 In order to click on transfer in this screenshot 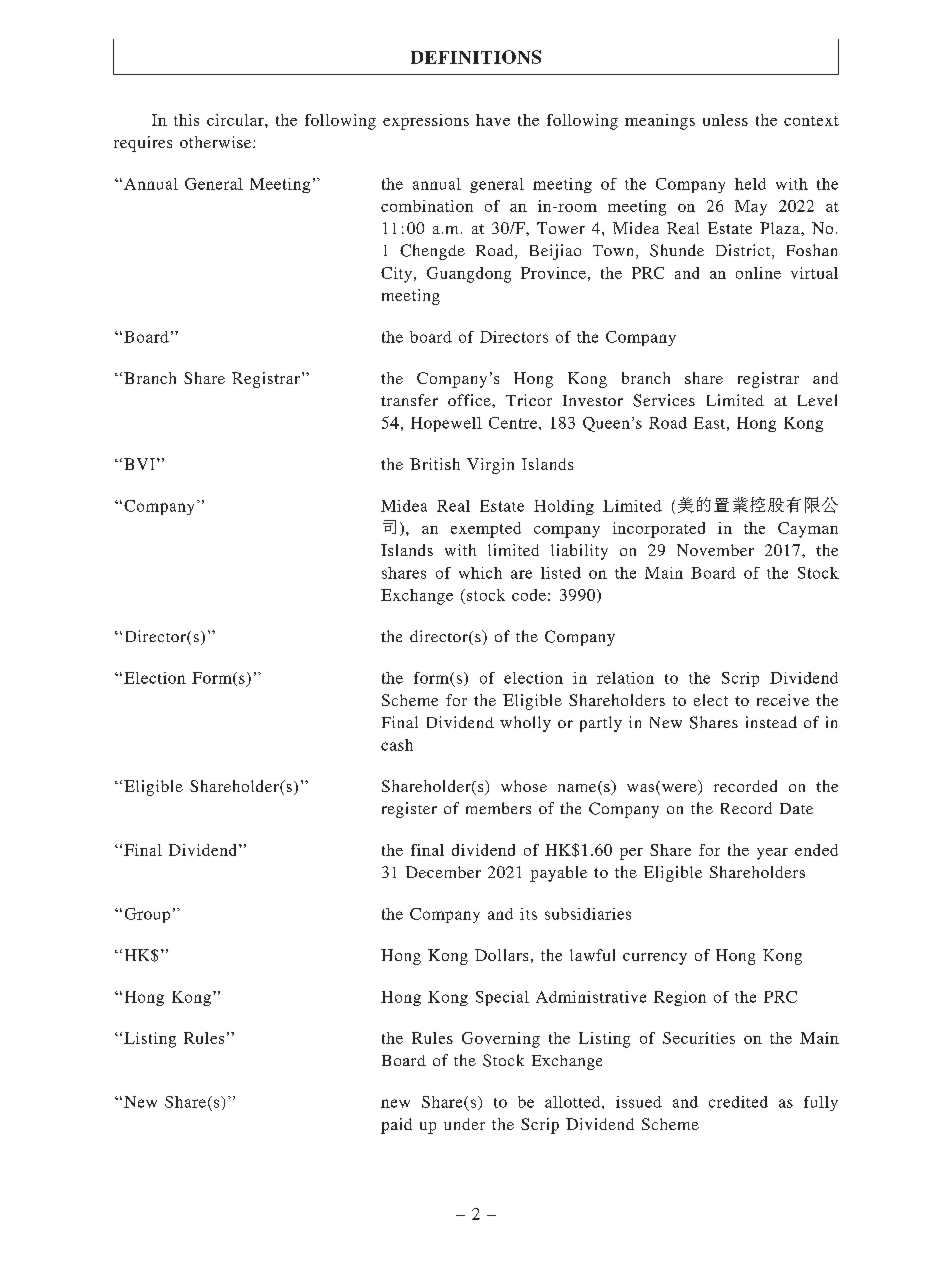, I will do `click(409, 400)`.
